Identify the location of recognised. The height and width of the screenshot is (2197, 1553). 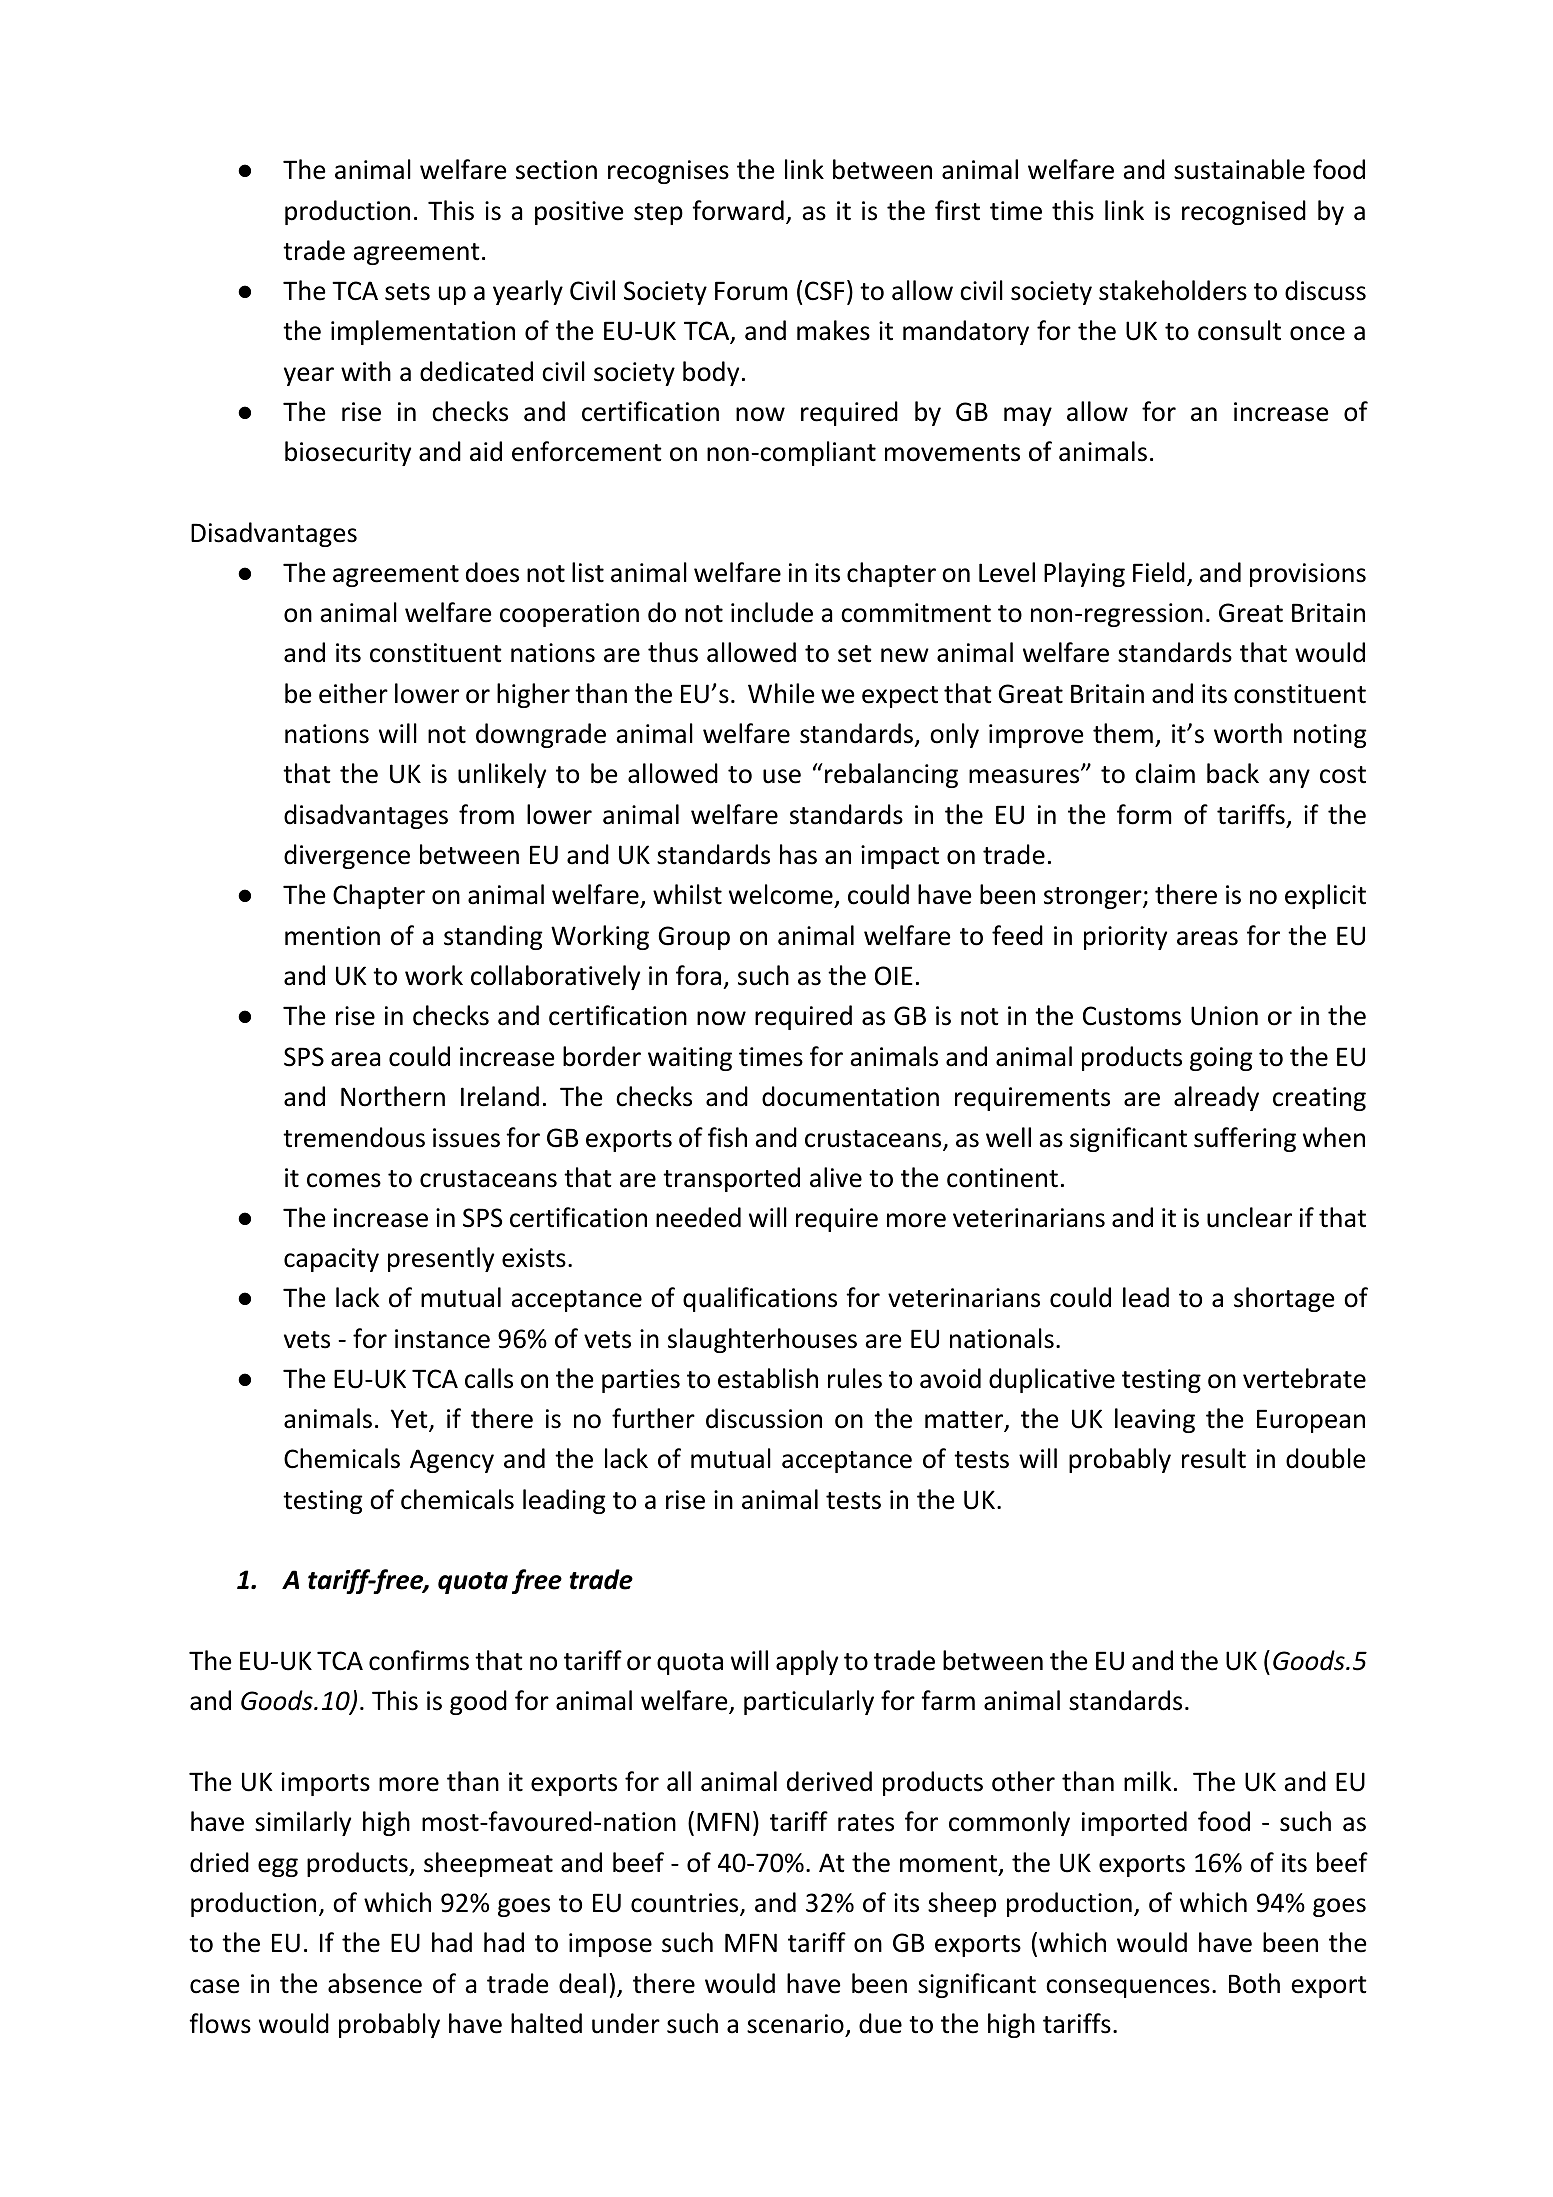
(1244, 212).
